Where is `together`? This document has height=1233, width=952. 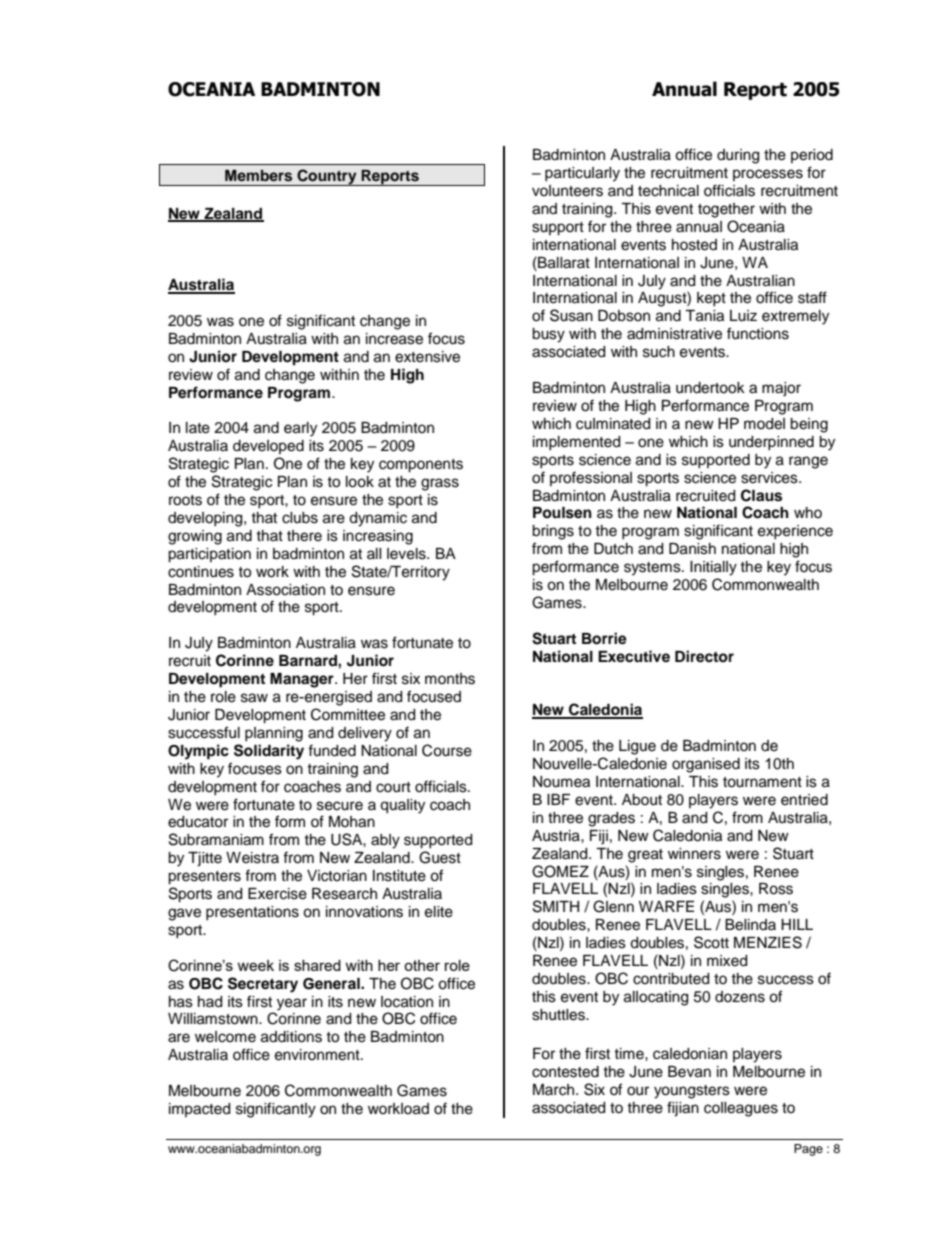
together is located at coordinates (726, 210).
